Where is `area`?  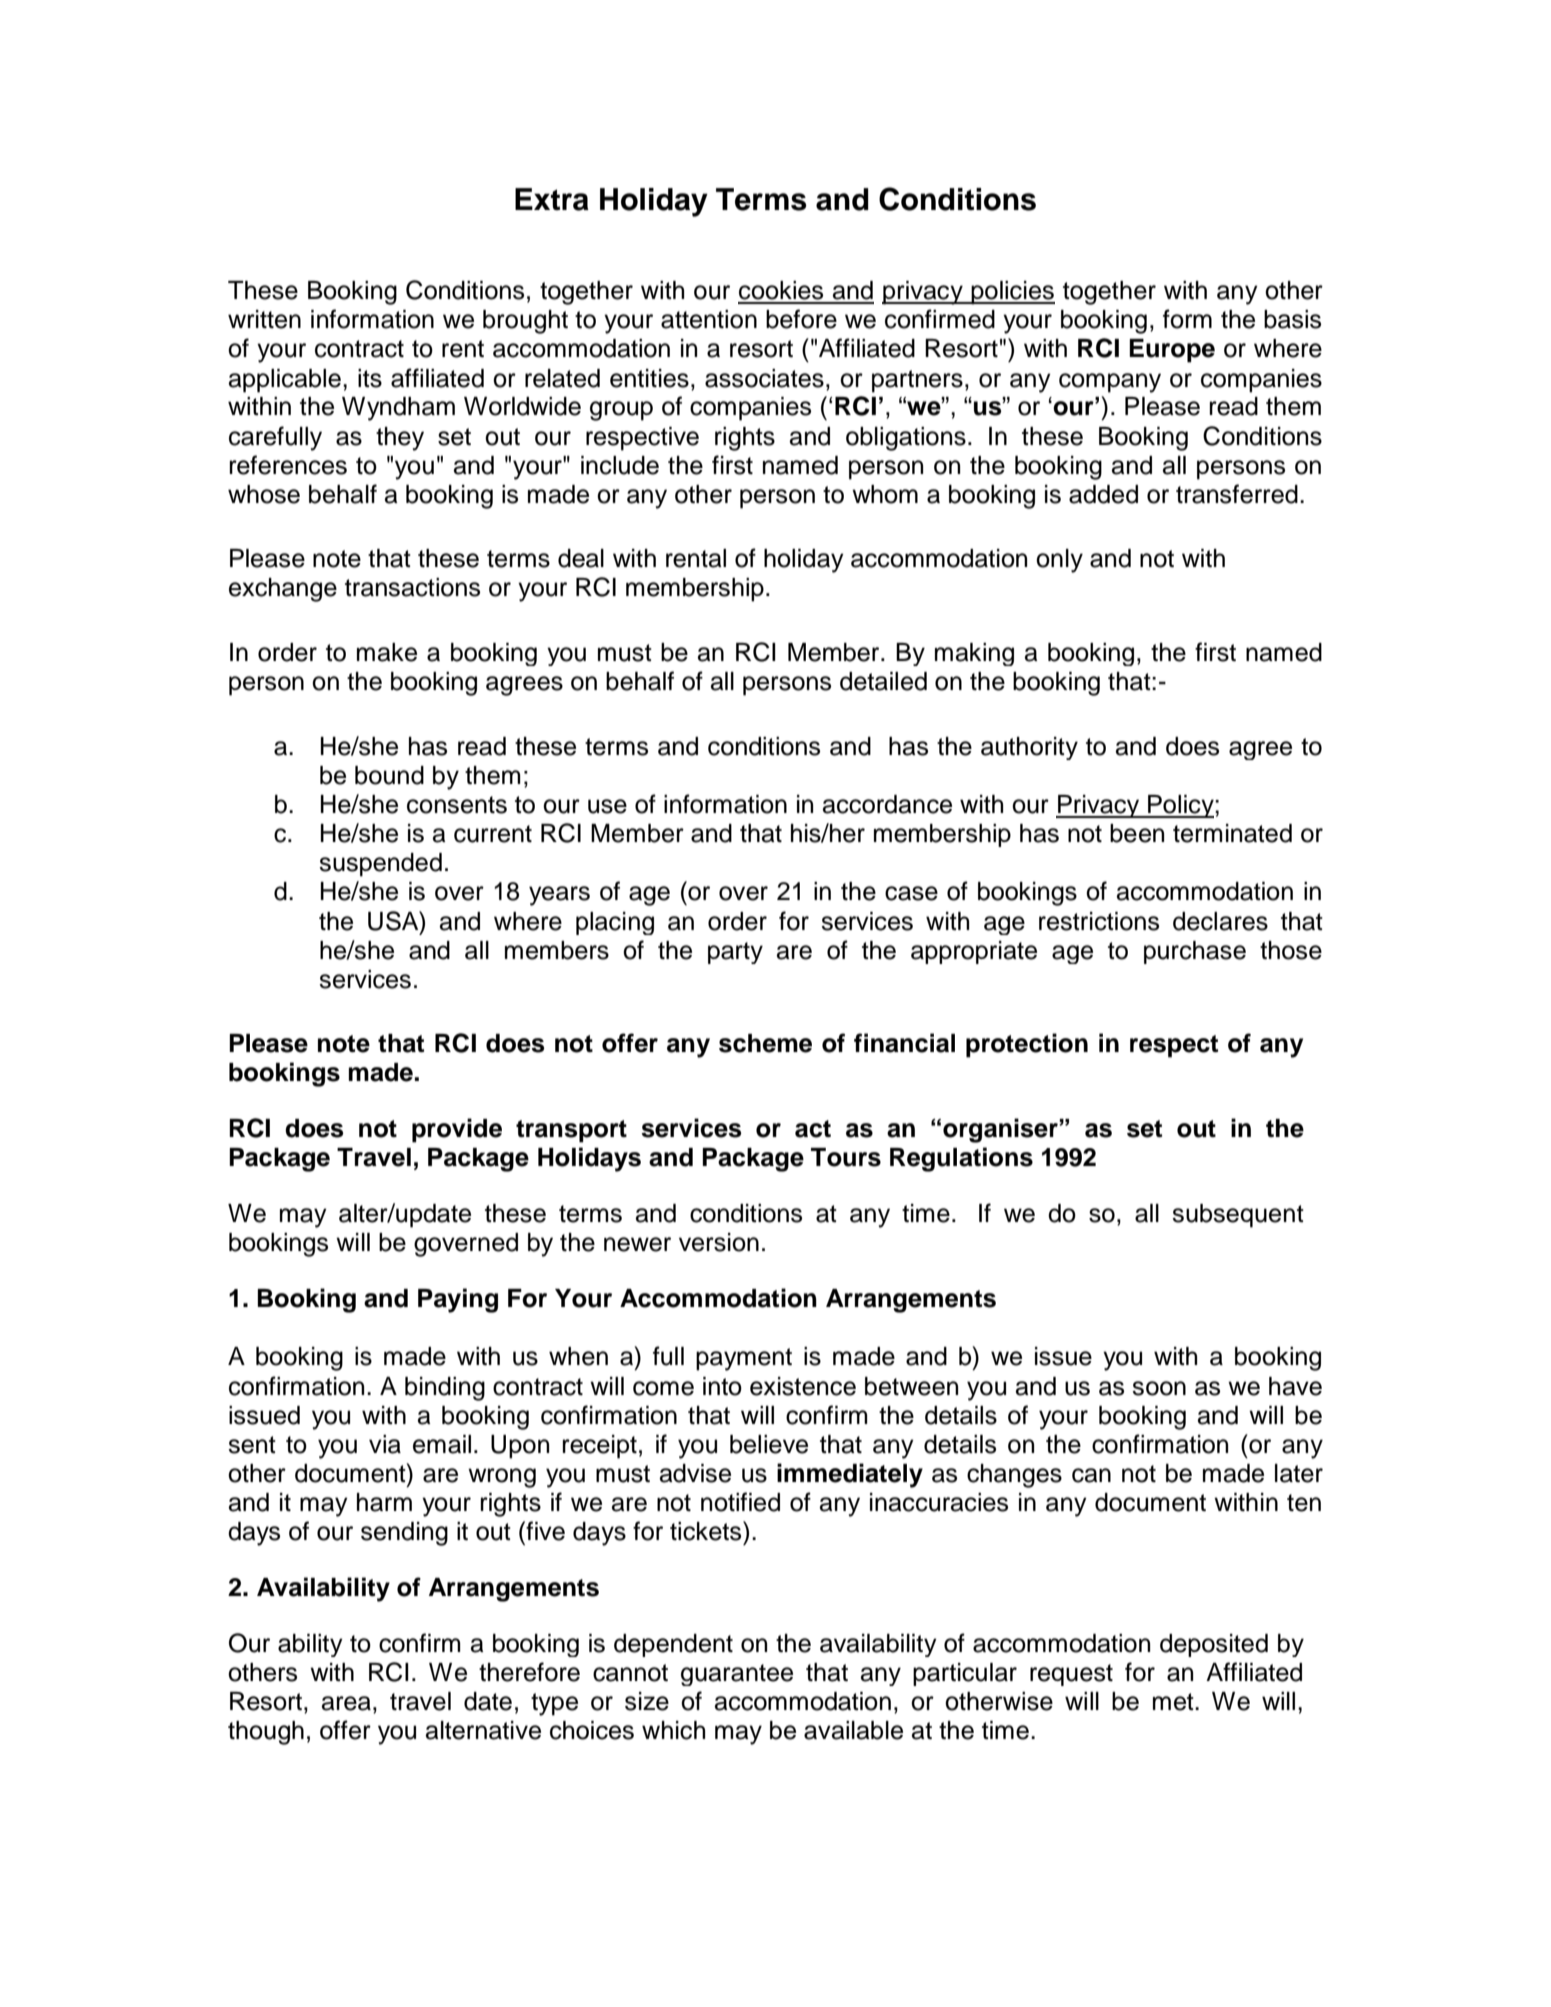
area is located at coordinates (346, 1703).
